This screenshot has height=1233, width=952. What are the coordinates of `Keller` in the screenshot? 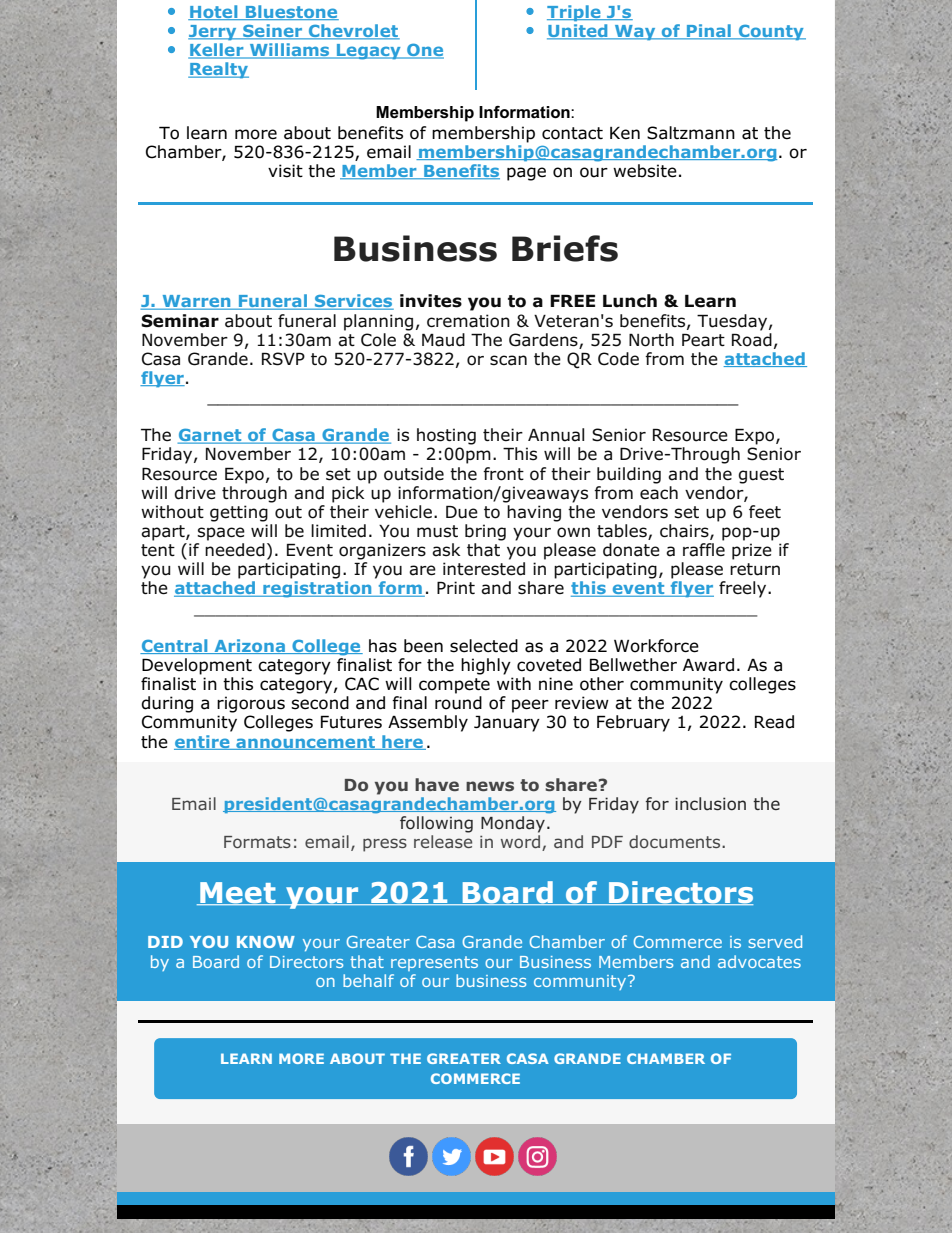 It's located at (217, 51).
